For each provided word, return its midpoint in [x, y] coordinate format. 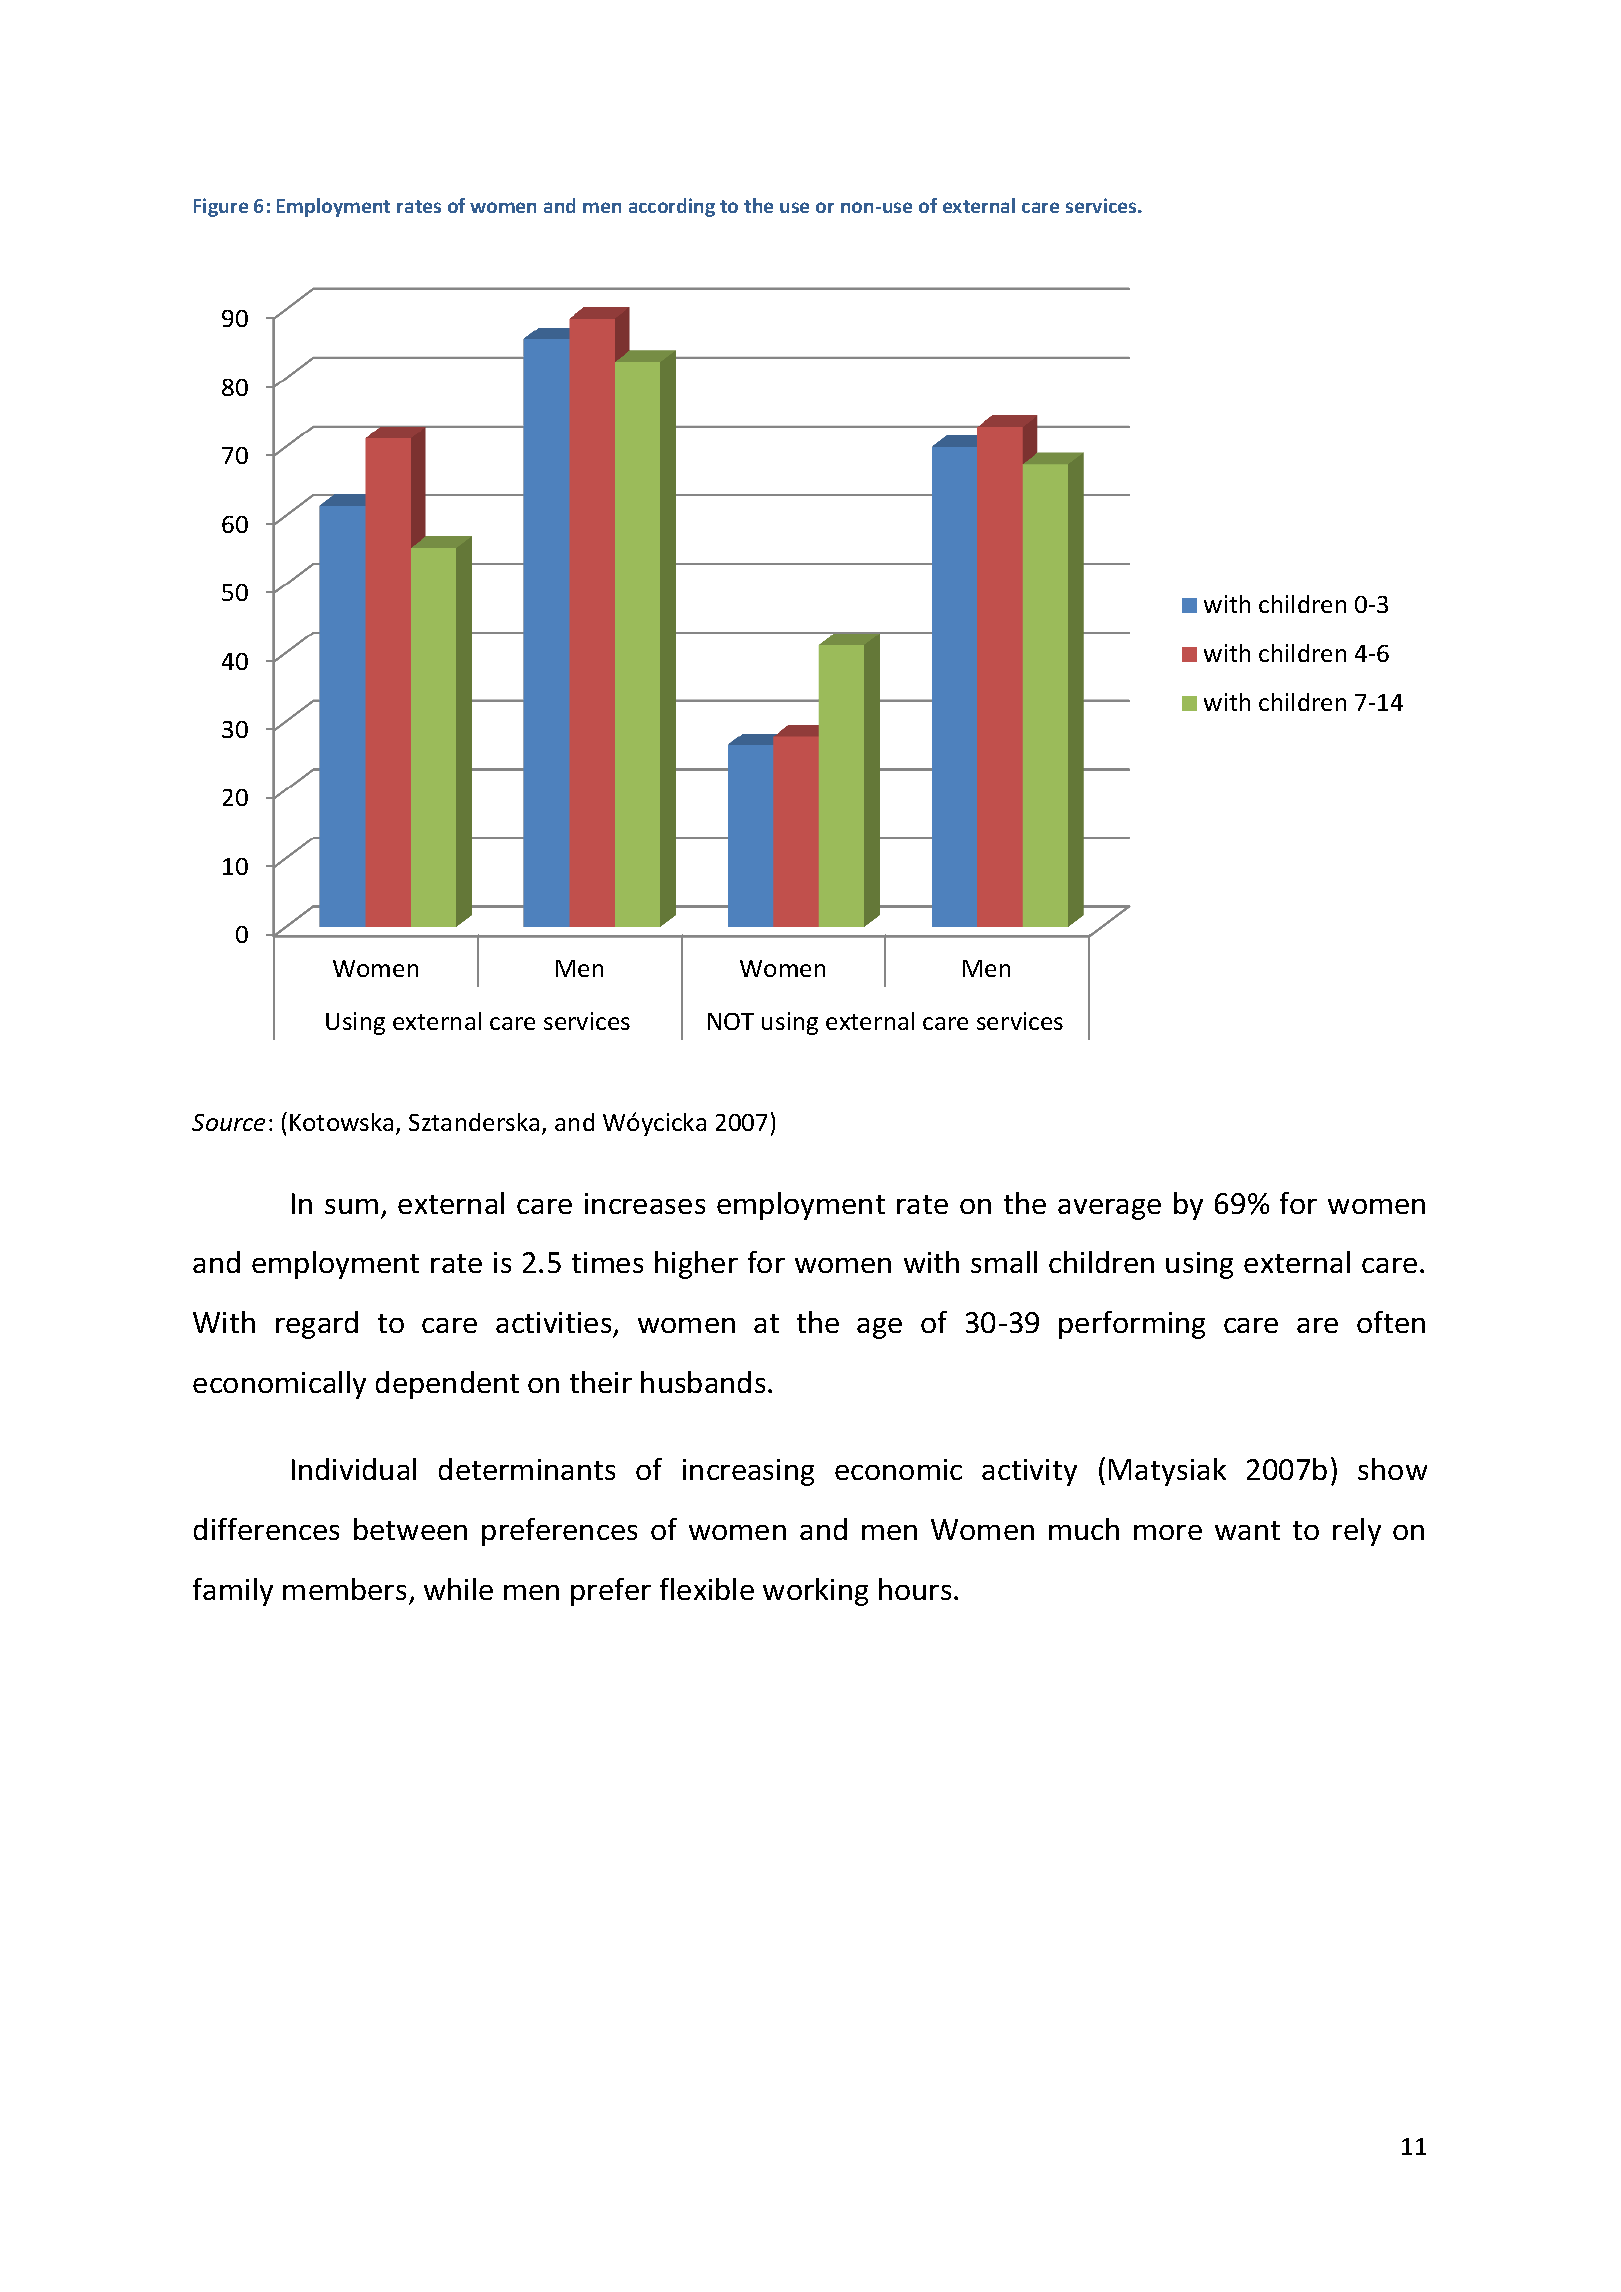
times [607, 1262]
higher [696, 1265]
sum [351, 1206]
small [1004, 1262]
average [1109, 1209]
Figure [221, 207]
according [672, 207]
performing [1132, 1325]
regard [317, 1325]
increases [645, 1203]
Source [228, 1122]
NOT [731, 1021]
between [410, 1529]
